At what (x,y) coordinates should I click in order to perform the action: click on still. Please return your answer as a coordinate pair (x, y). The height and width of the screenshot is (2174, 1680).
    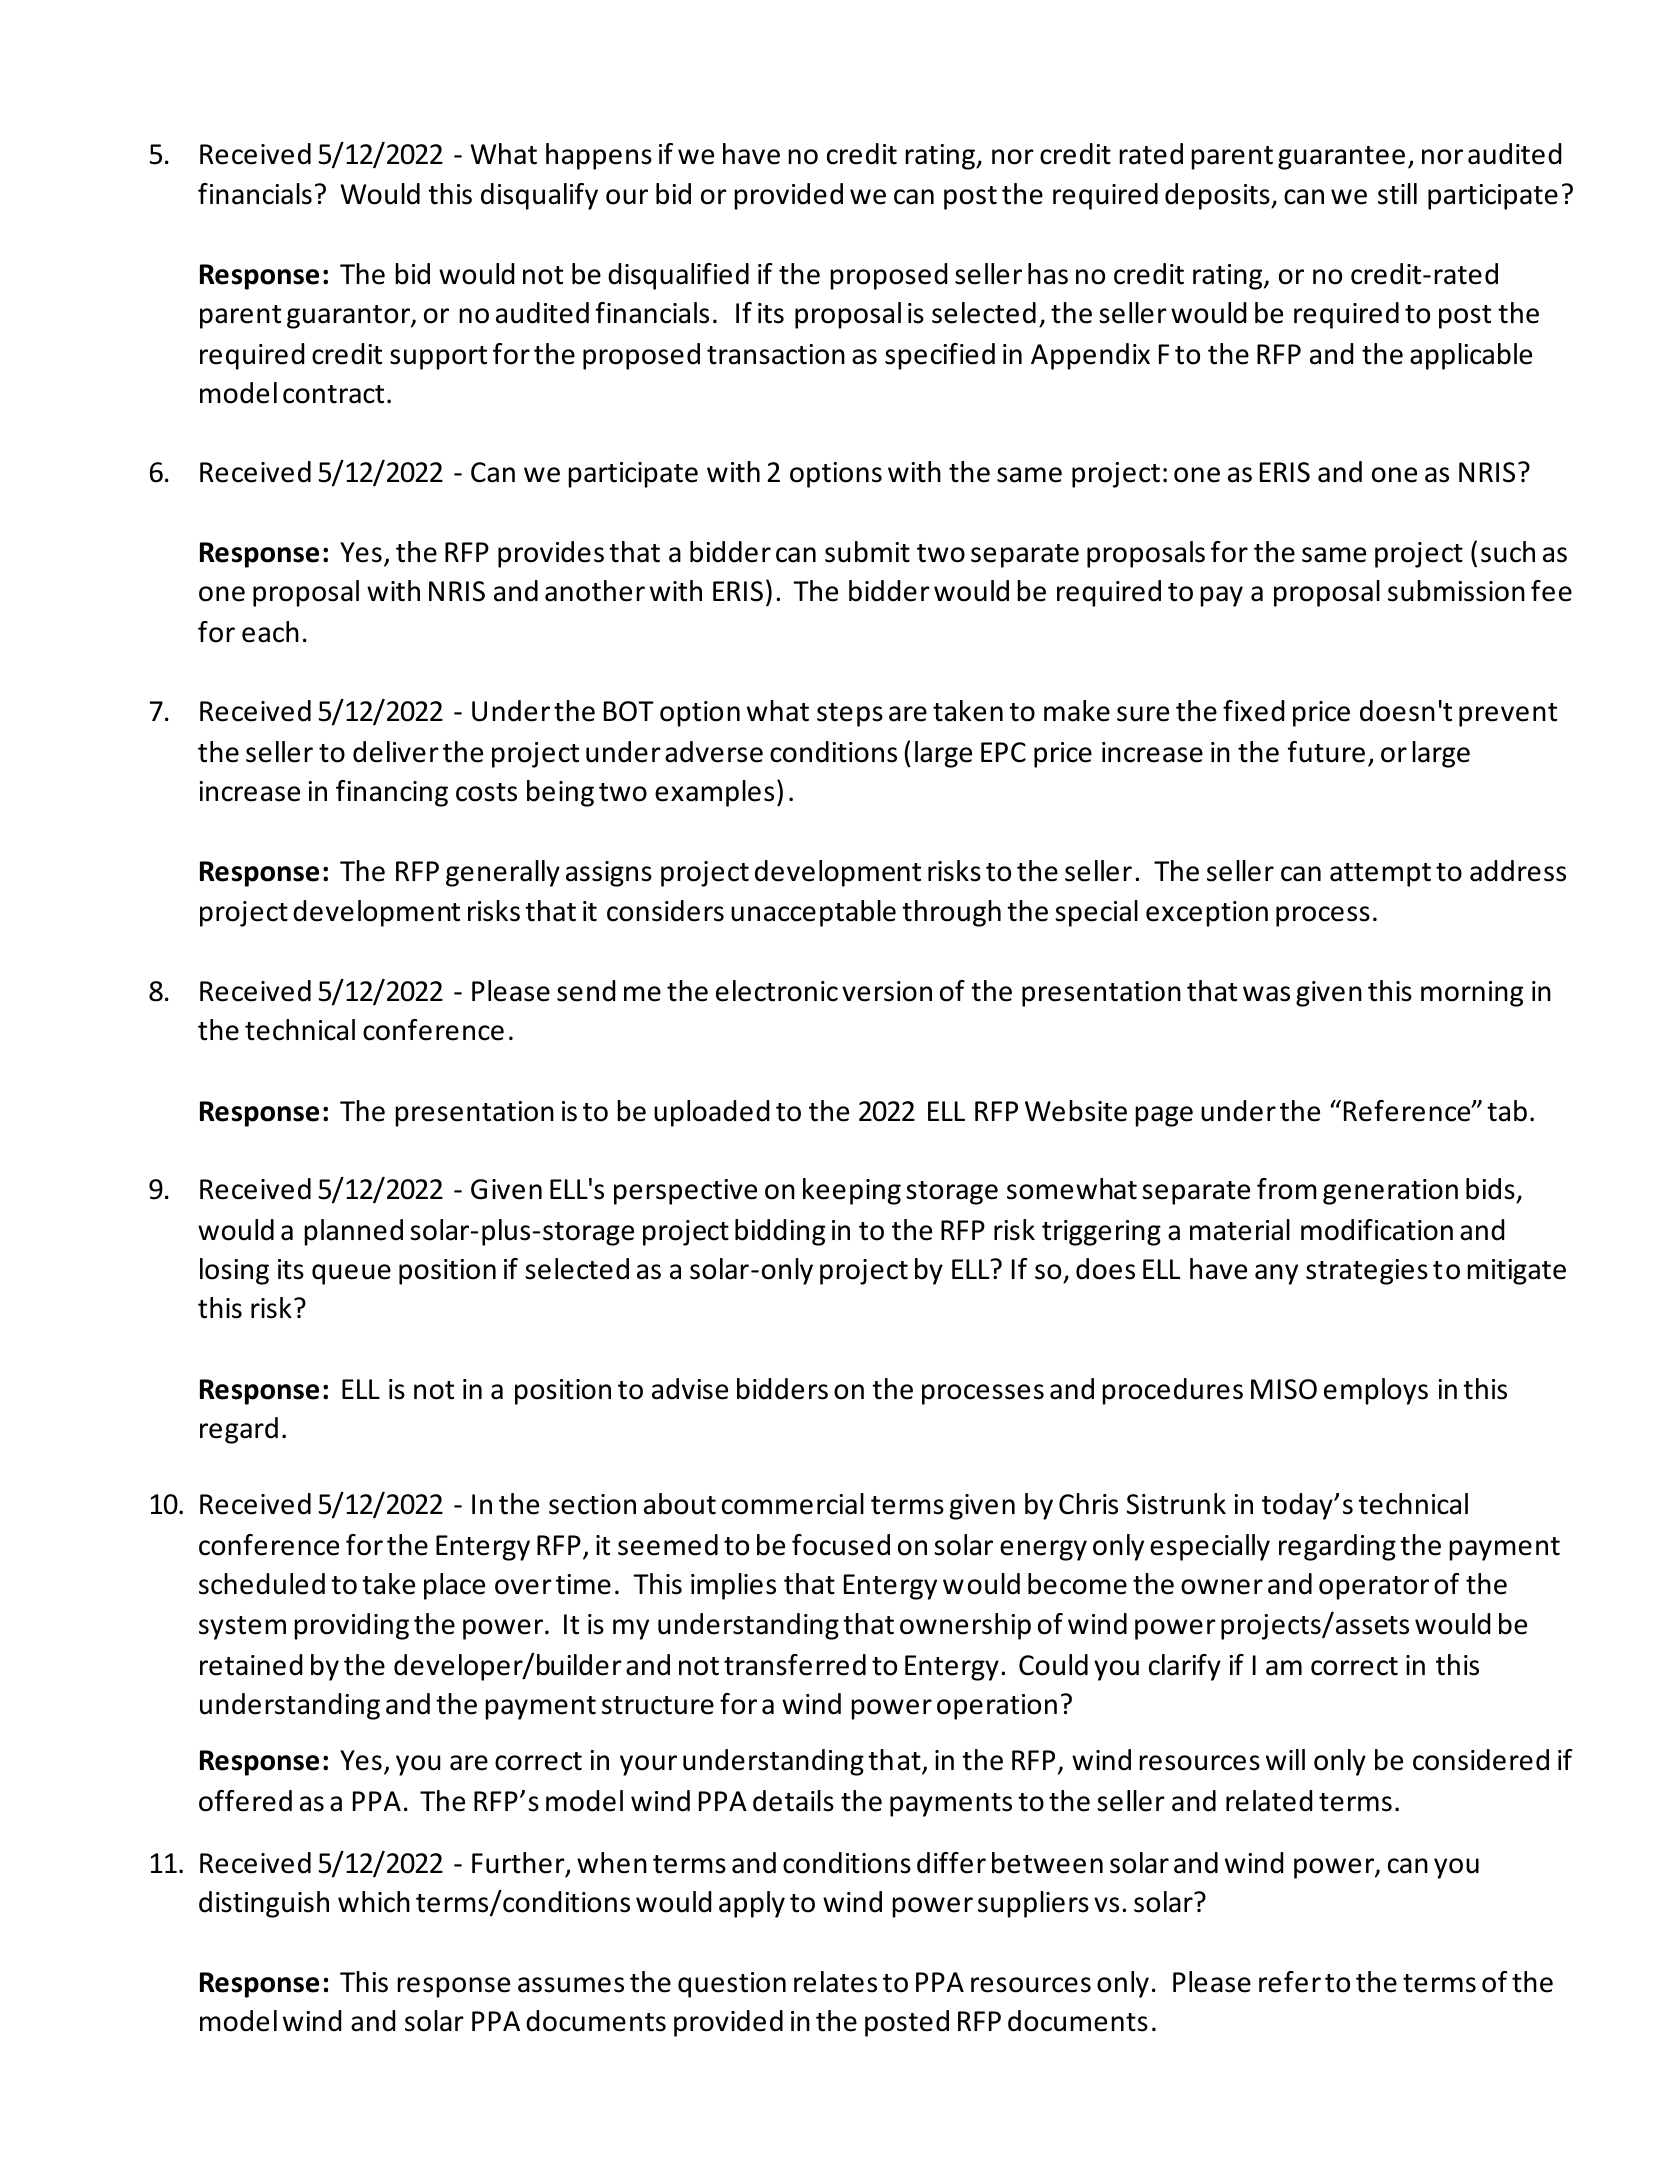
    Looking at the image, I should click on (1397, 194).
